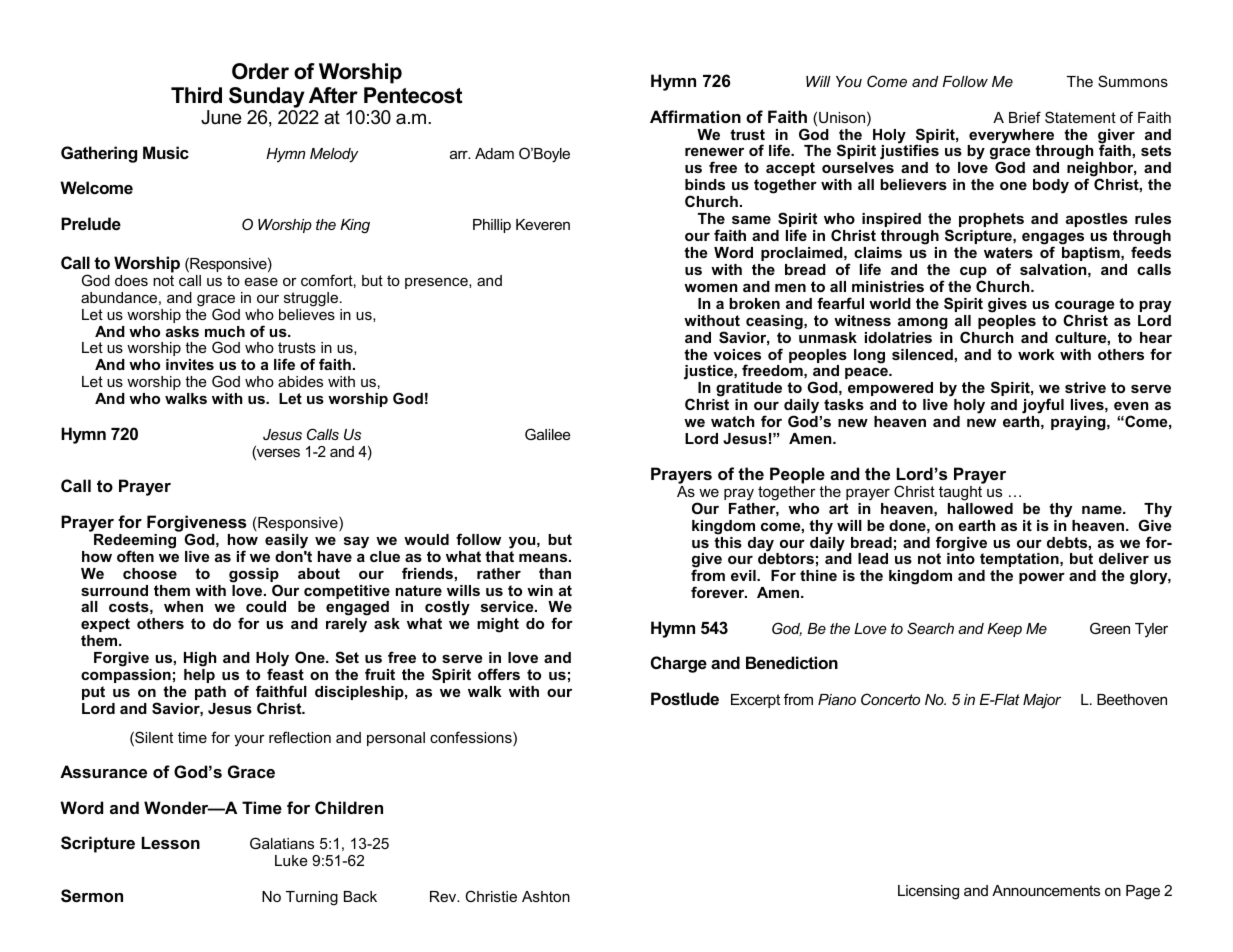 This page has width=1233, height=952. What do you see at coordinates (196, 95) in the page?
I see `Third` at bounding box center [196, 95].
